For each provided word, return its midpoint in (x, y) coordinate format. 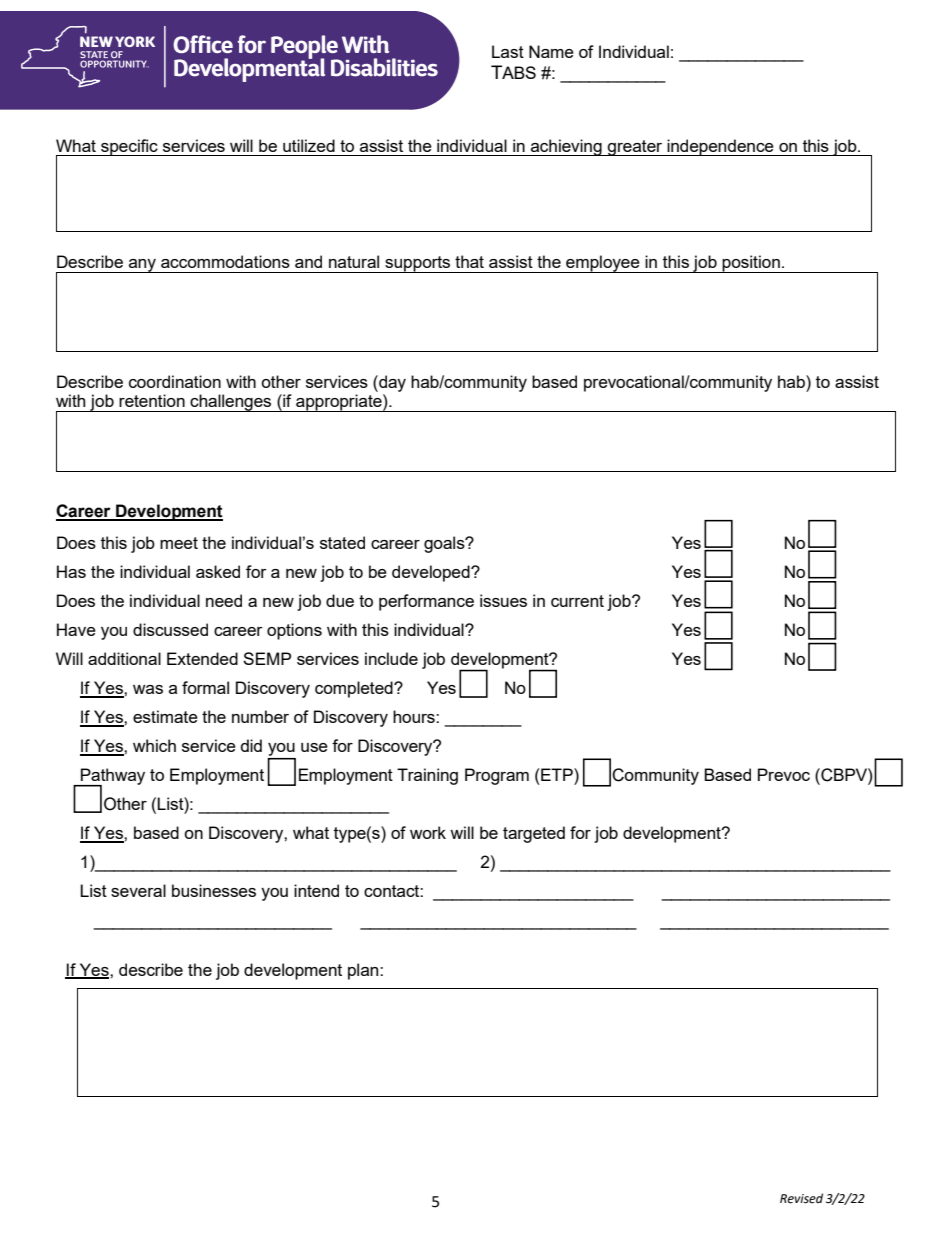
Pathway (112, 777)
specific (129, 147)
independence (720, 147)
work (428, 832)
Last (508, 51)
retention (152, 400)
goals (445, 544)
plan (364, 971)
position (751, 264)
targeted (534, 834)
